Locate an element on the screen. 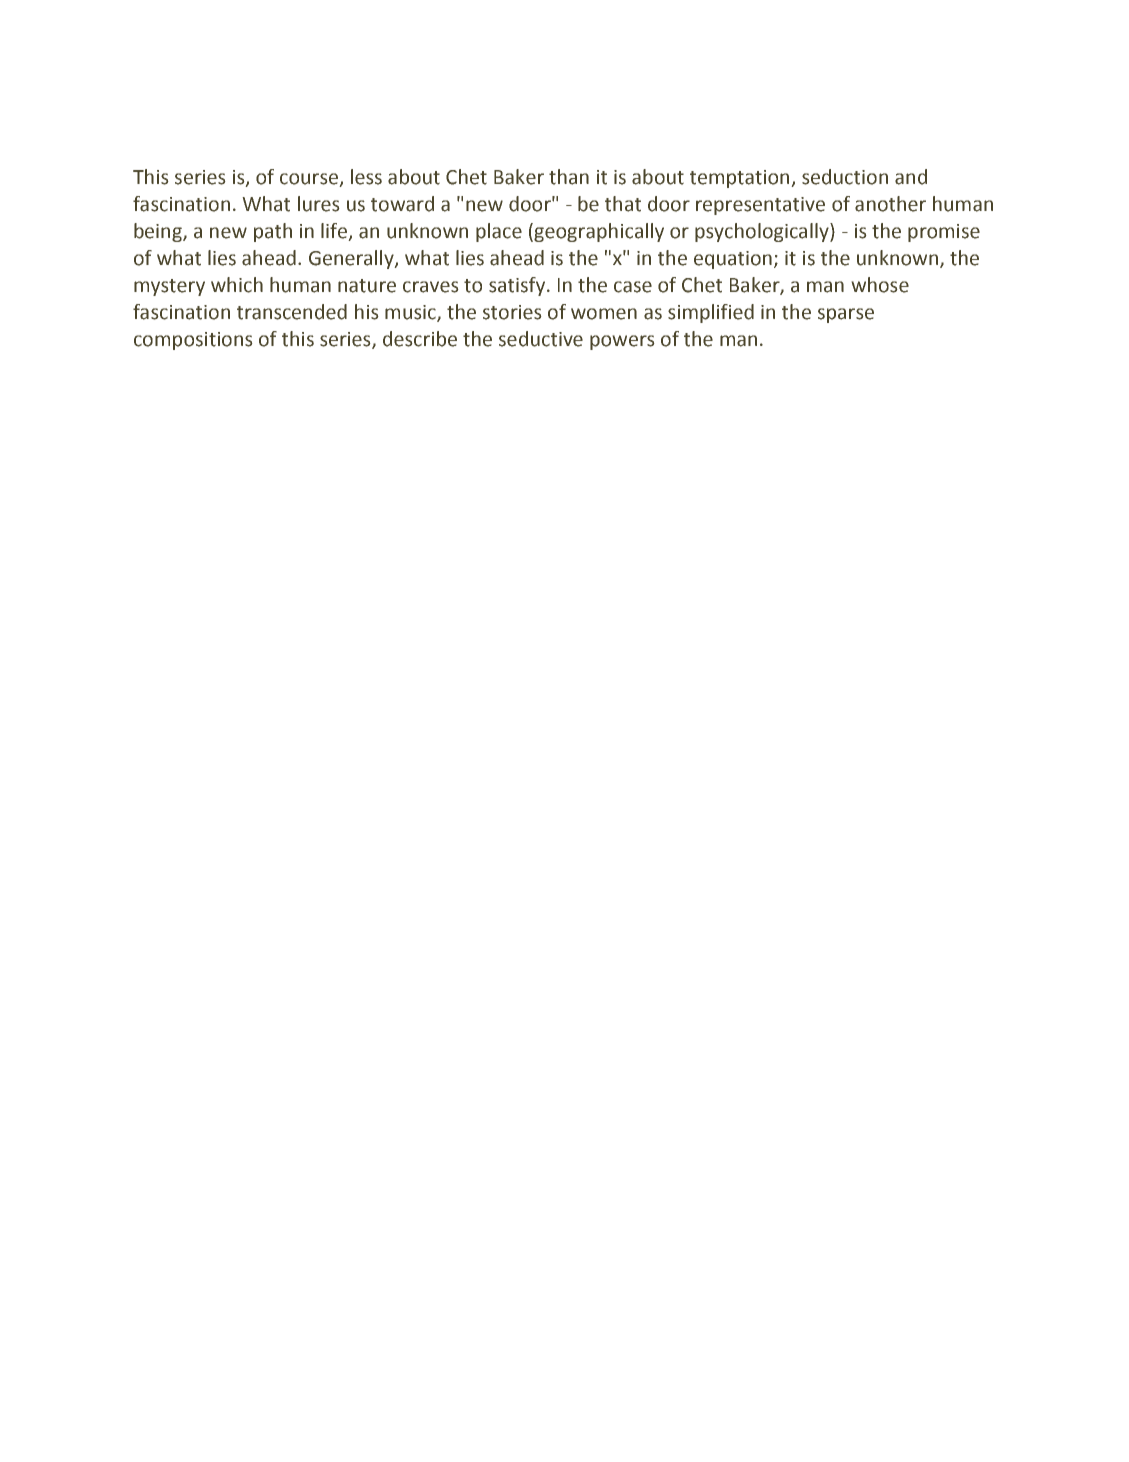 This screenshot has width=1129, height=1462. compositions is located at coordinates (193, 341).
